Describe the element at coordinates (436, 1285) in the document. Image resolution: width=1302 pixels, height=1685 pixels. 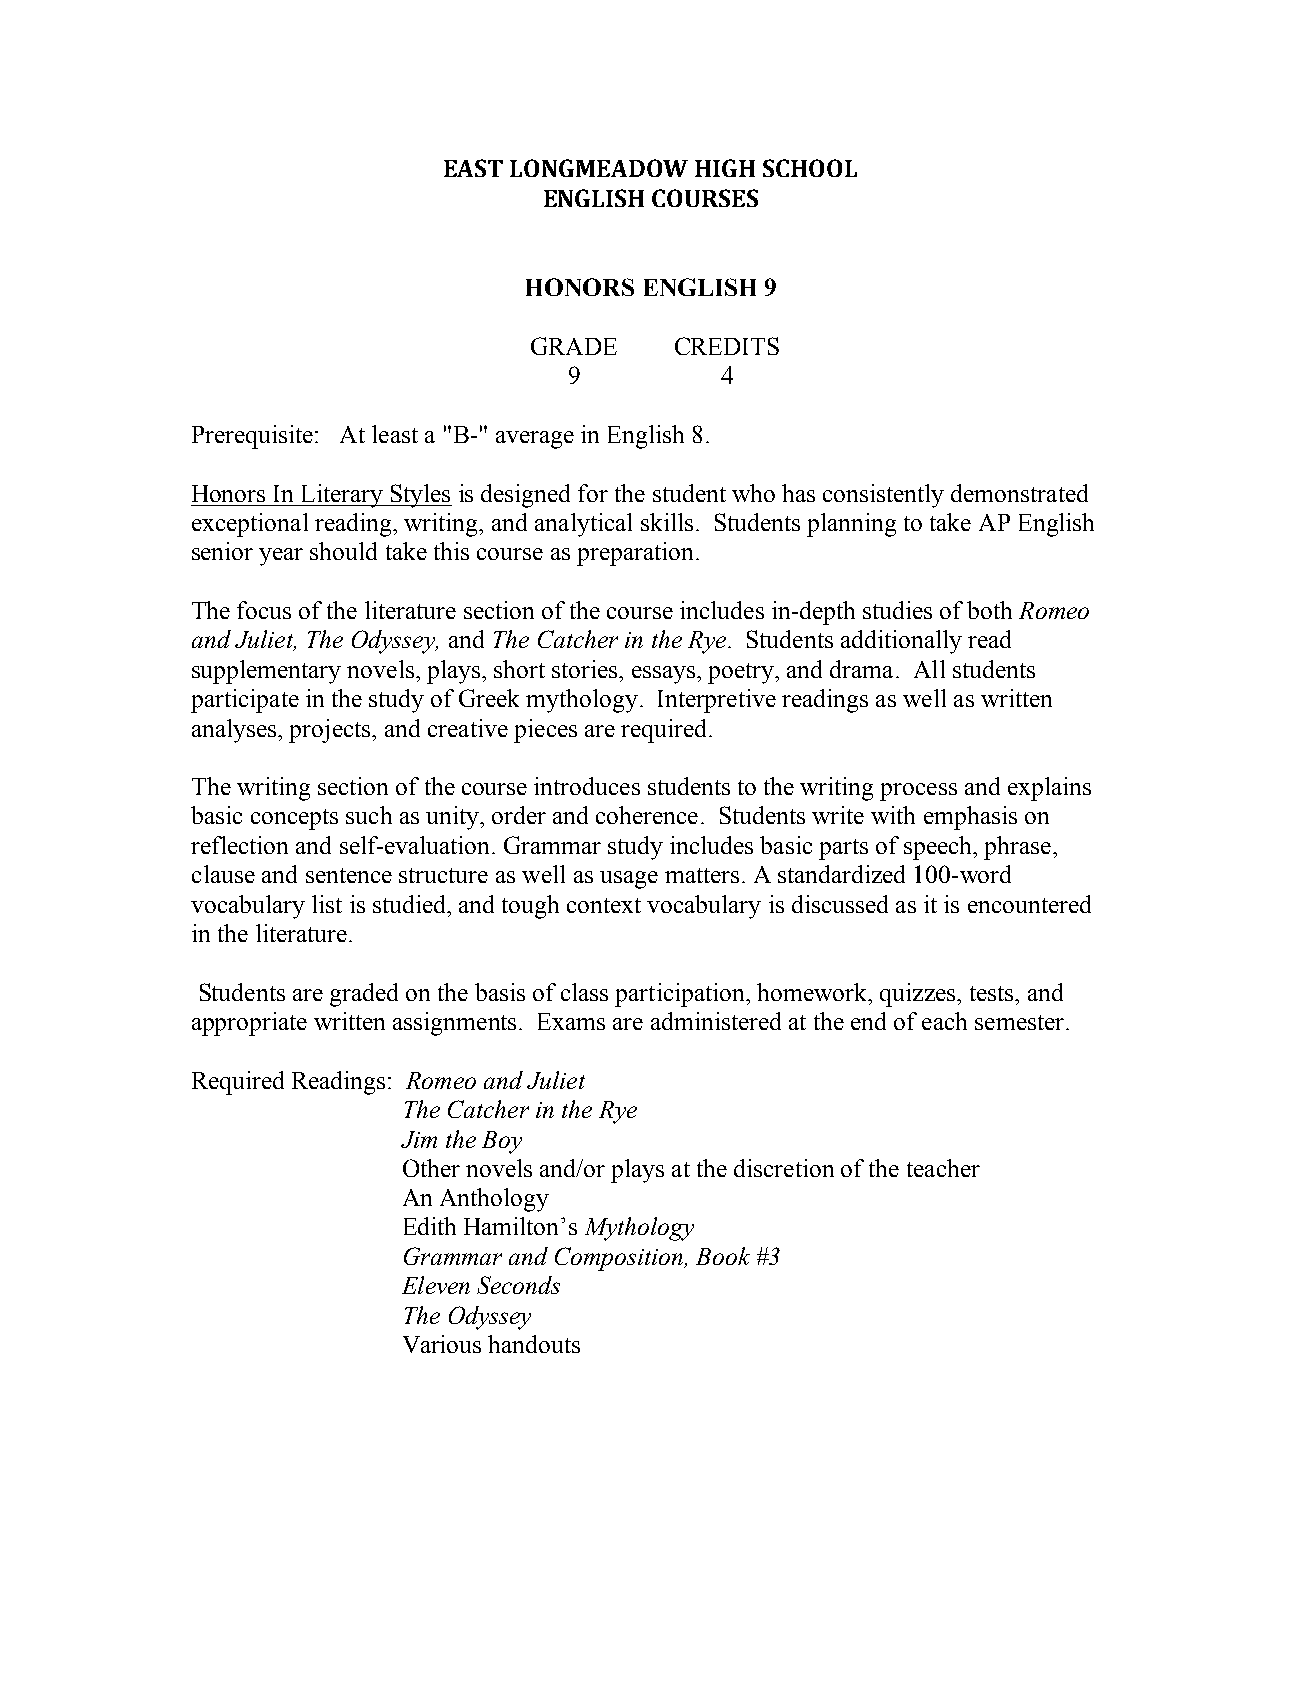
I see `Eleven` at that location.
